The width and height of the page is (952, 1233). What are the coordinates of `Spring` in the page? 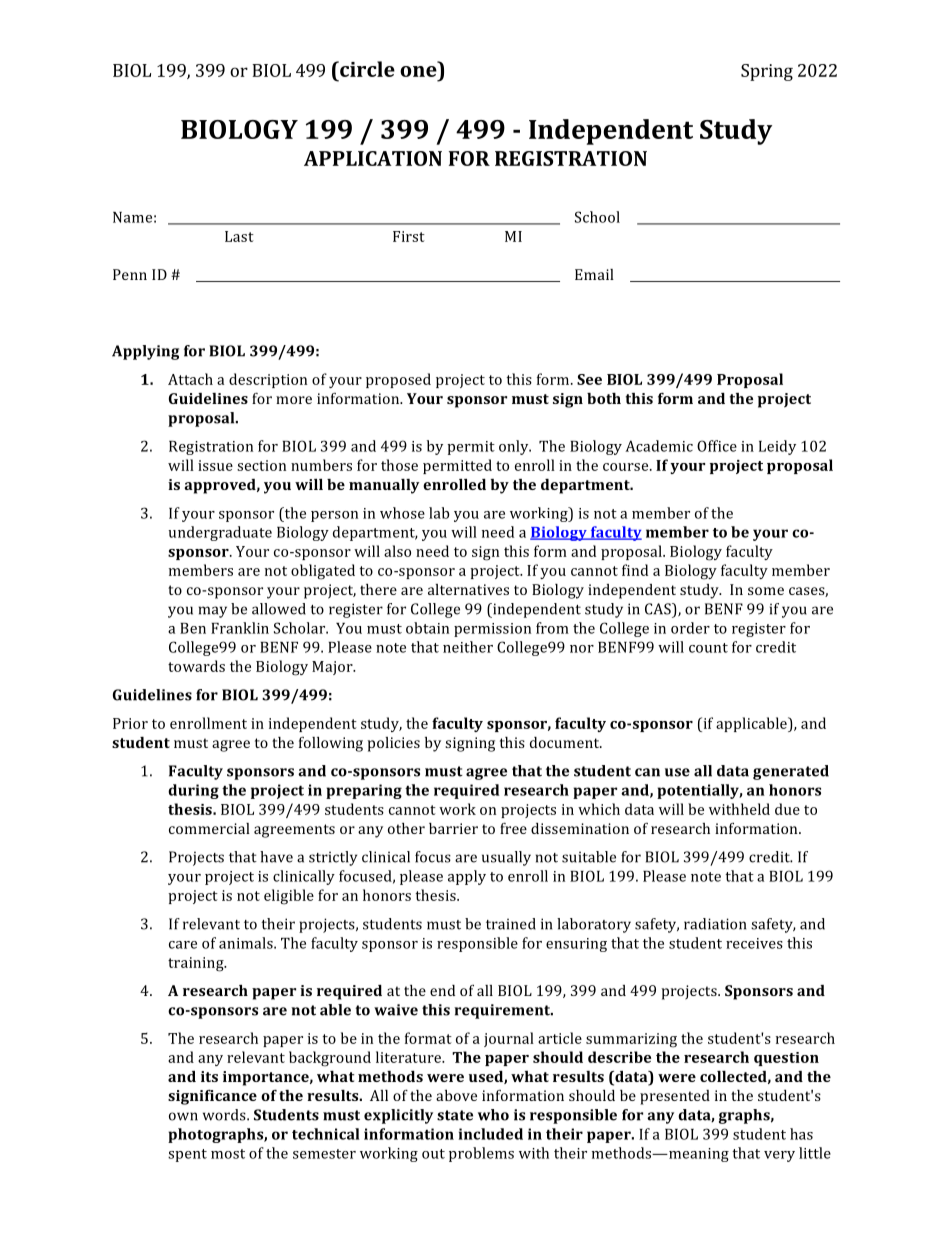 It's located at (767, 72).
